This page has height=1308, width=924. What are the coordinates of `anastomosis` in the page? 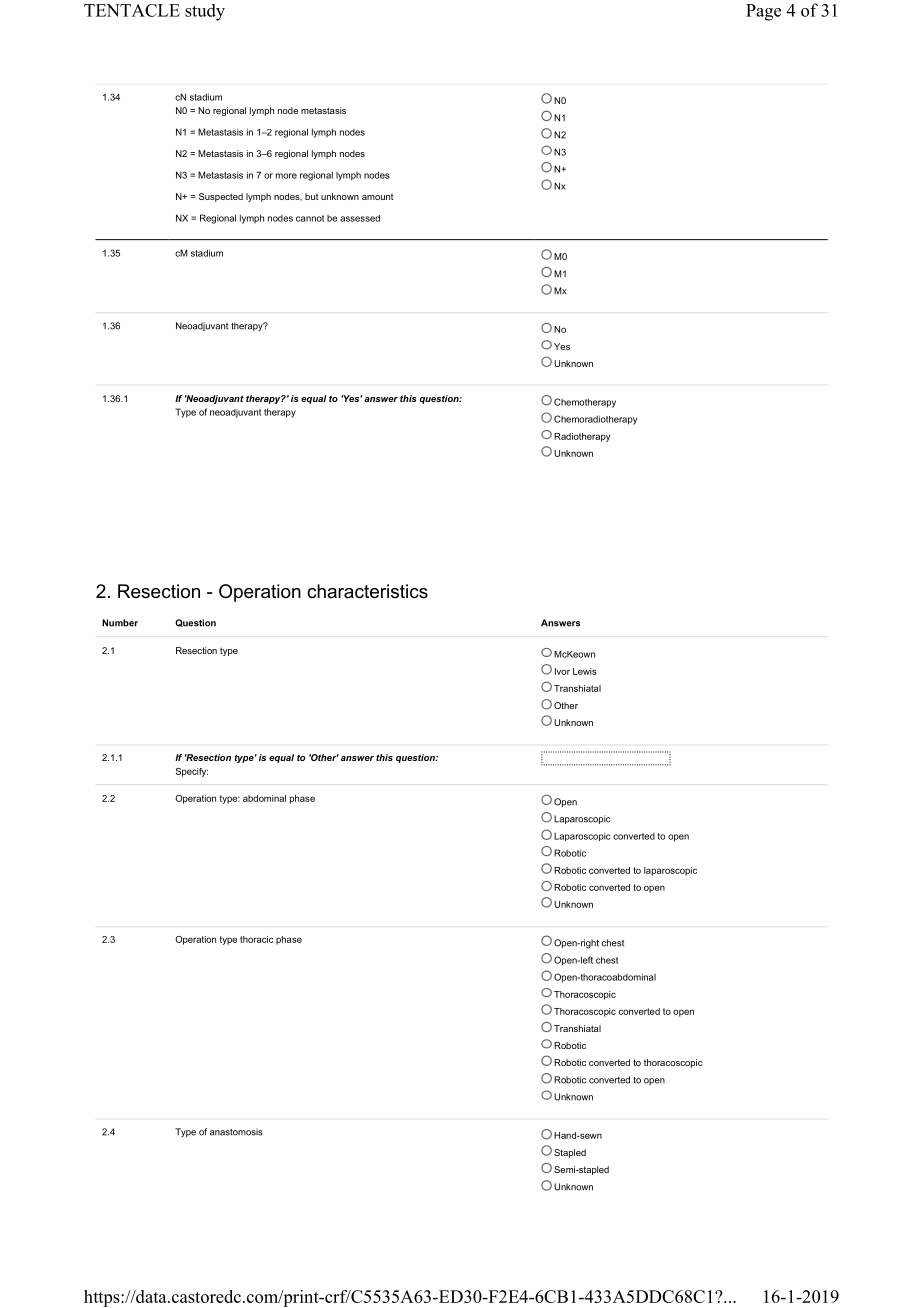 It's located at (236, 1132).
